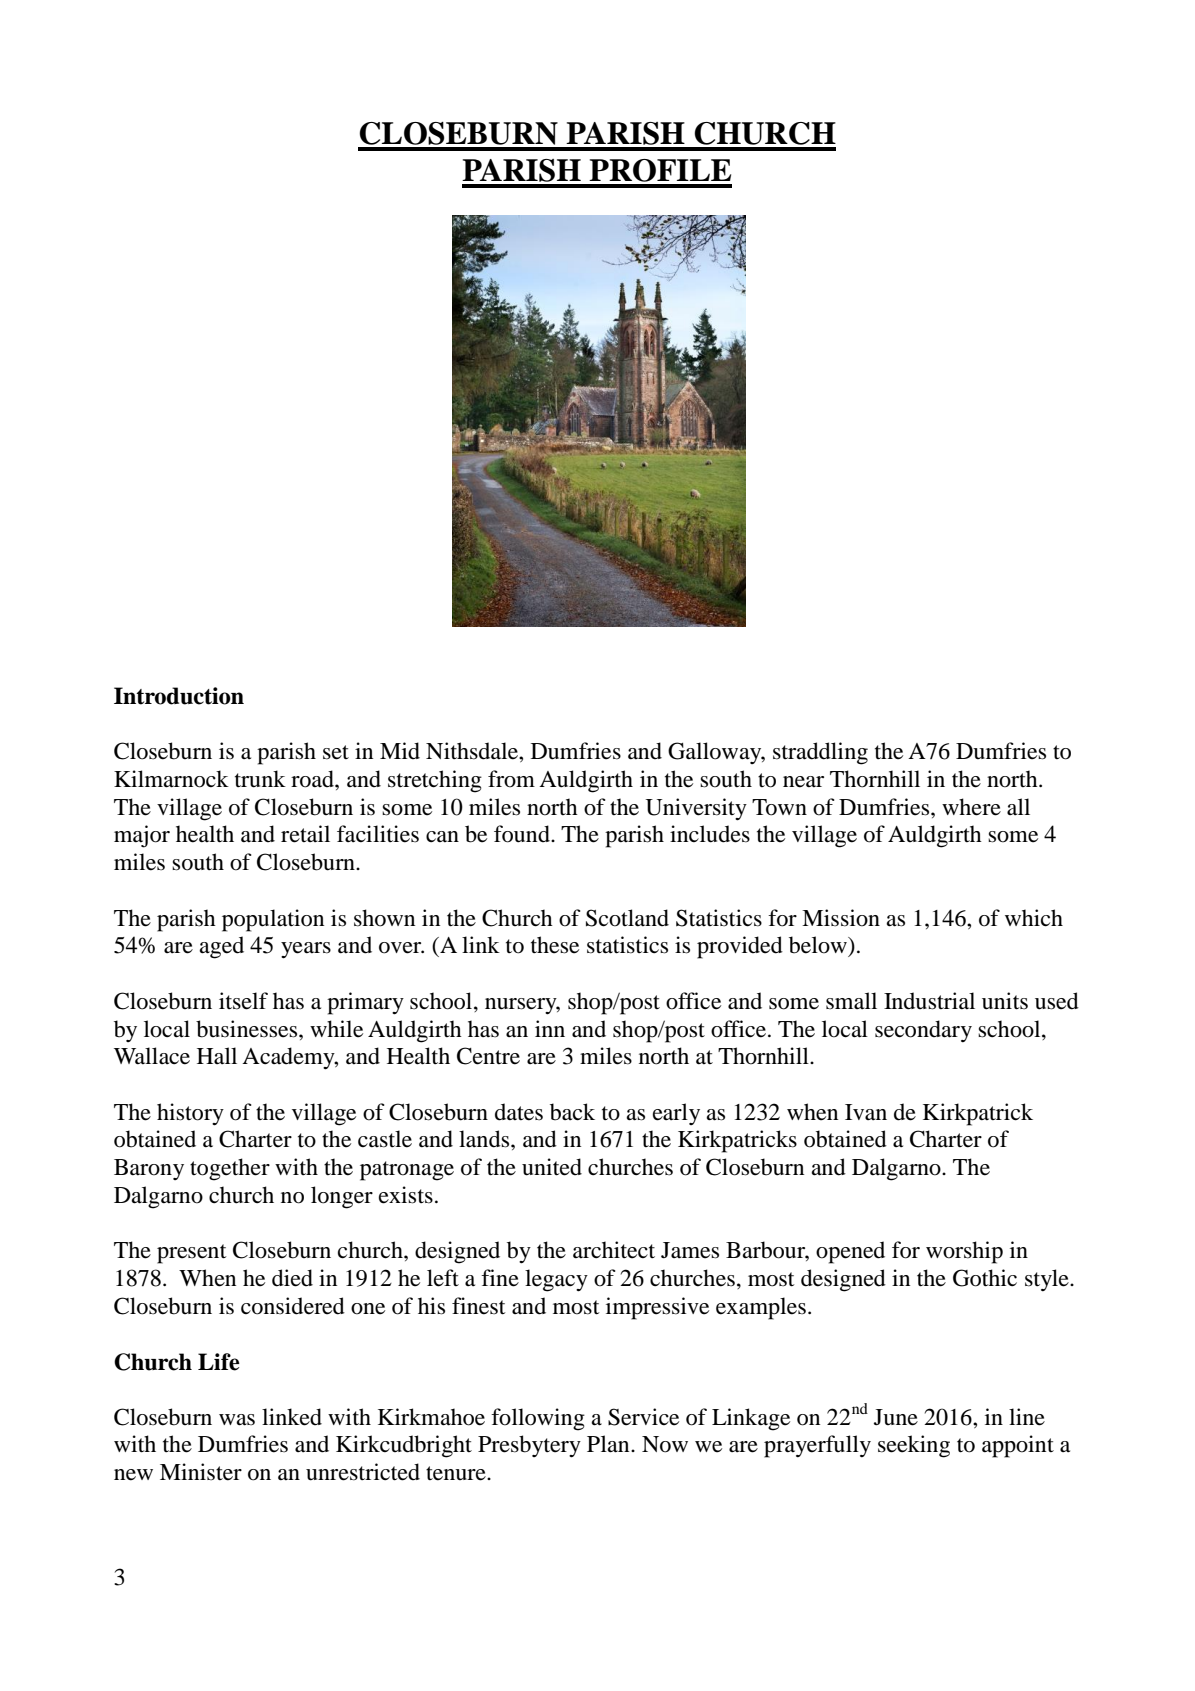 The width and height of the screenshot is (1195, 1691). What do you see at coordinates (820, 753) in the screenshot?
I see `straddling` at bounding box center [820, 753].
